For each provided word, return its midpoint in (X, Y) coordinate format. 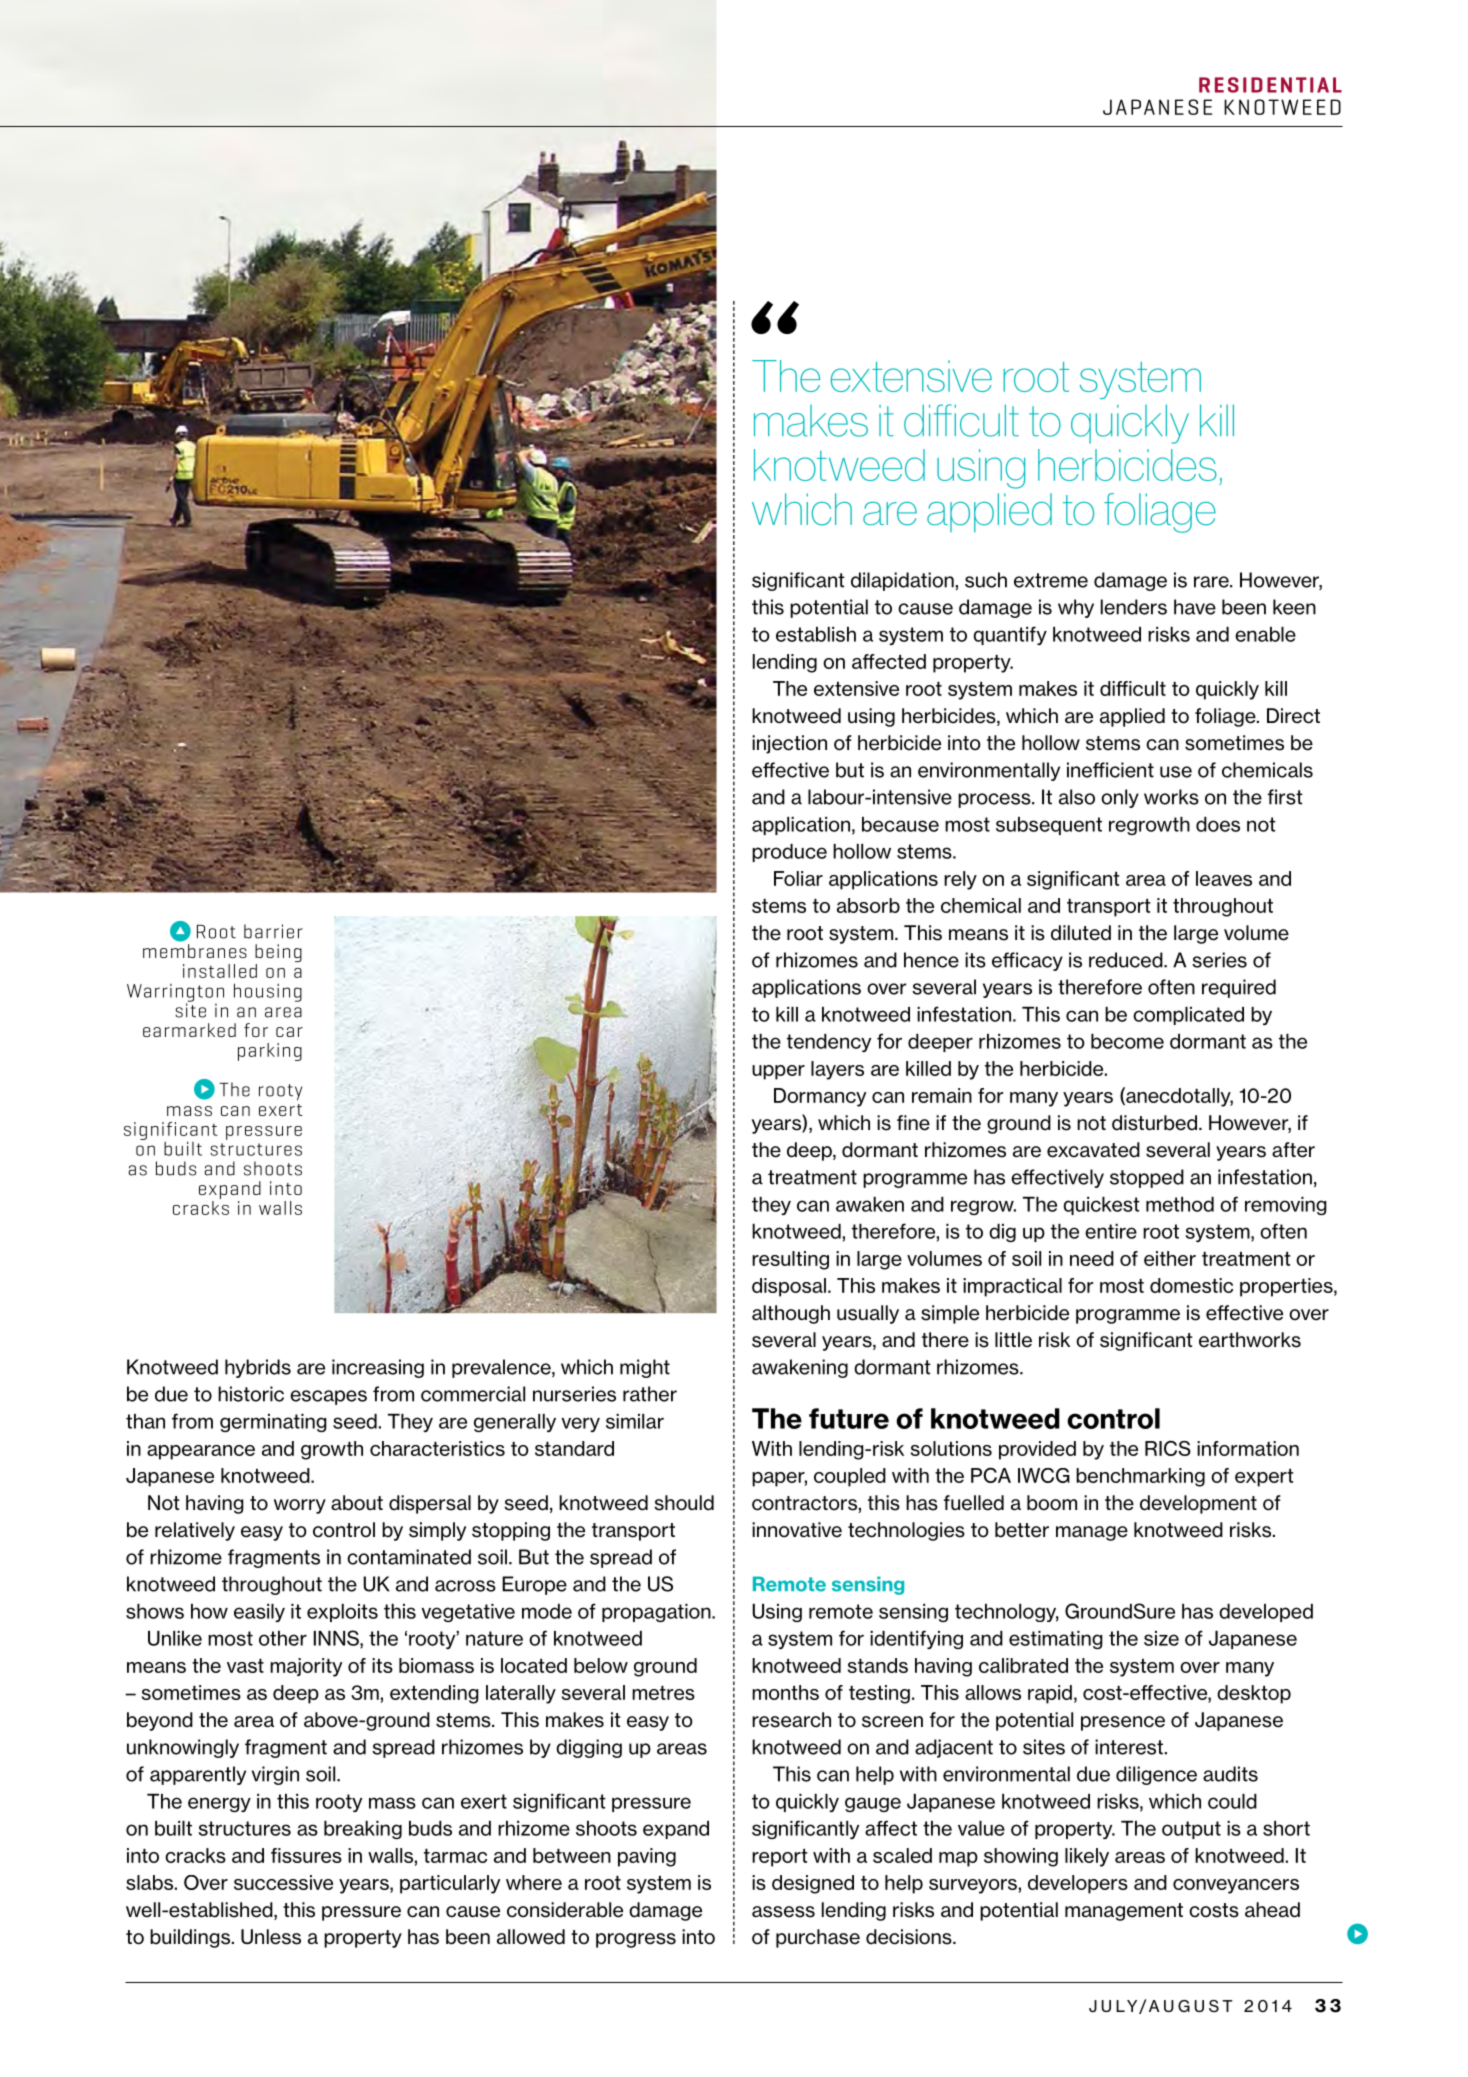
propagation (657, 1613)
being (278, 954)
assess (783, 1912)
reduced (1127, 960)
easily (259, 1613)
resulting (790, 1260)
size (1161, 1638)
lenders (1134, 607)
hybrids (258, 1368)
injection (789, 744)
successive (283, 1882)
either (1170, 1258)
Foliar (798, 878)
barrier (273, 931)
